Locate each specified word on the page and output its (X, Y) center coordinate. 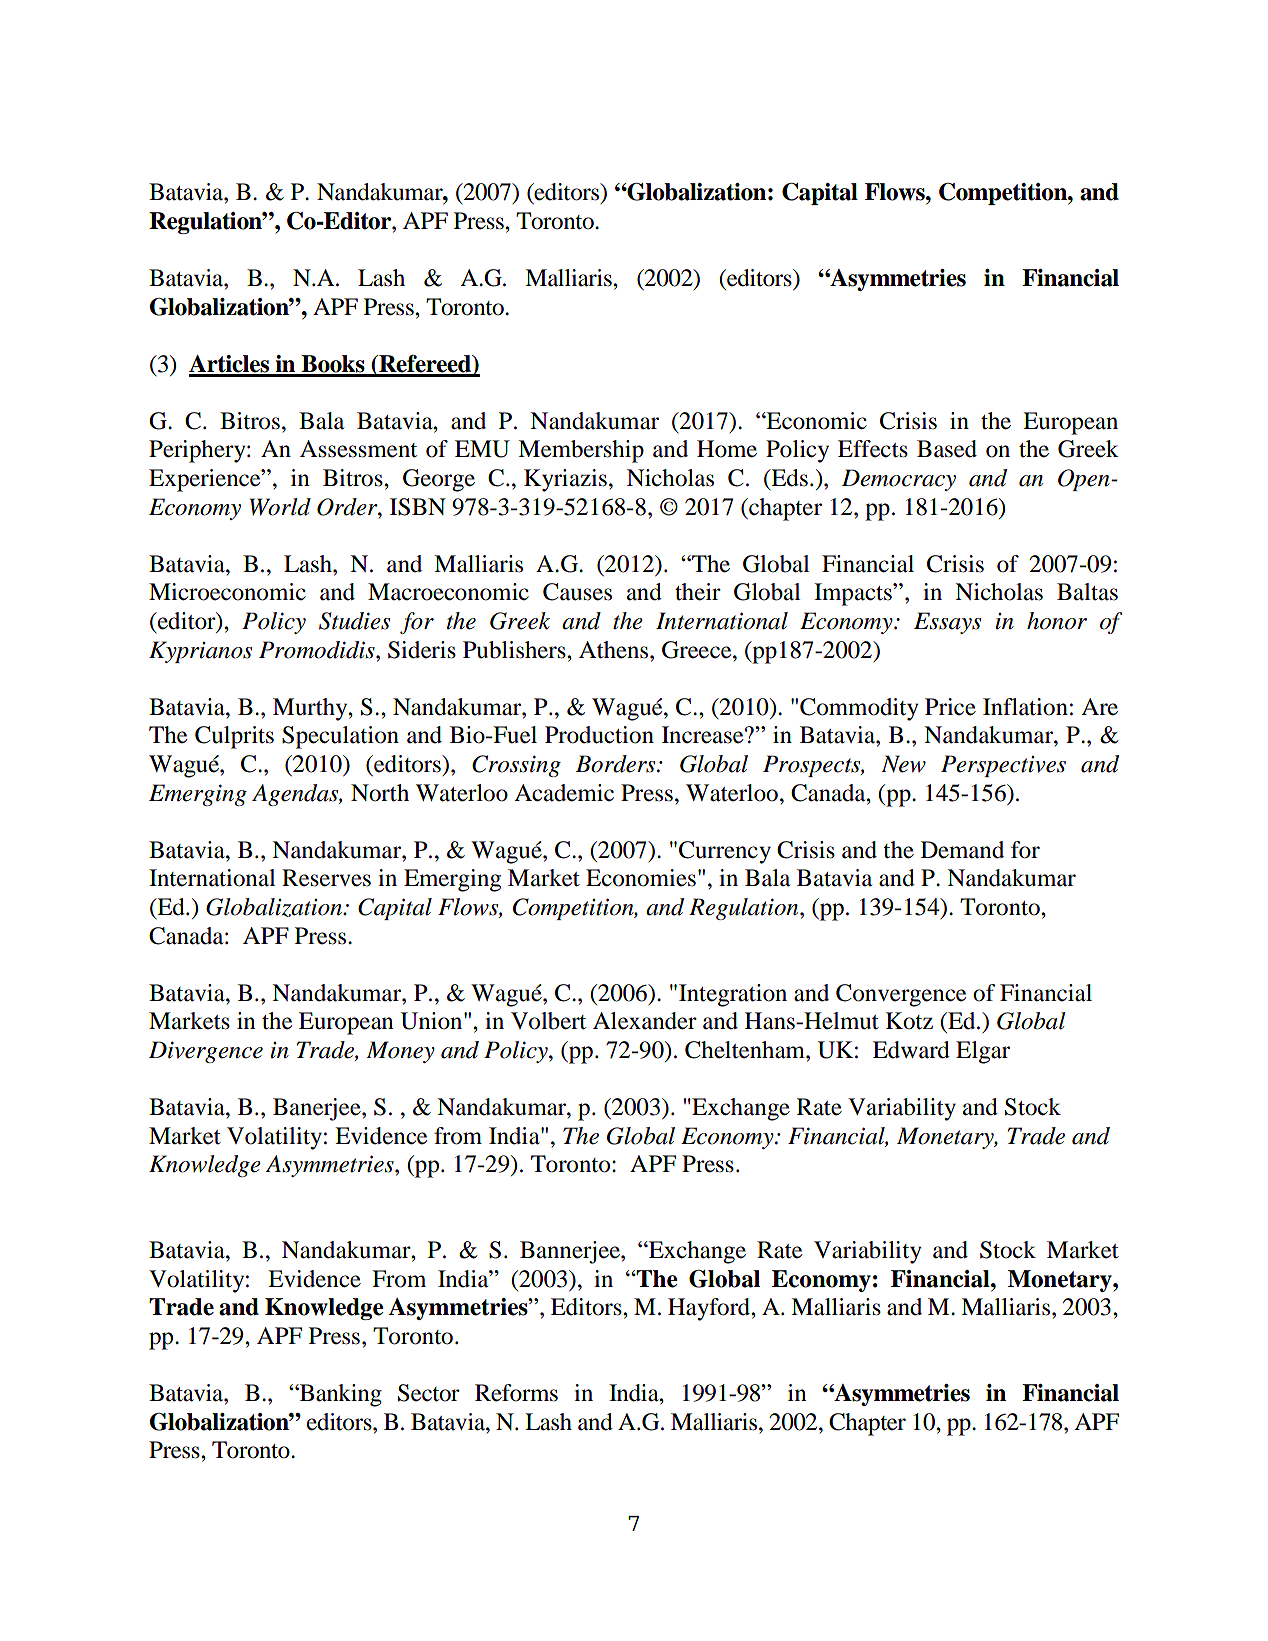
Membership (581, 451)
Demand (962, 850)
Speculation (340, 737)
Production (599, 735)
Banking (340, 1395)
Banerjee (318, 1109)
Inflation (1025, 707)
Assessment (358, 449)
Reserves (326, 878)
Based (947, 449)
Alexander (645, 1021)
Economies (641, 878)
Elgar (983, 1052)
